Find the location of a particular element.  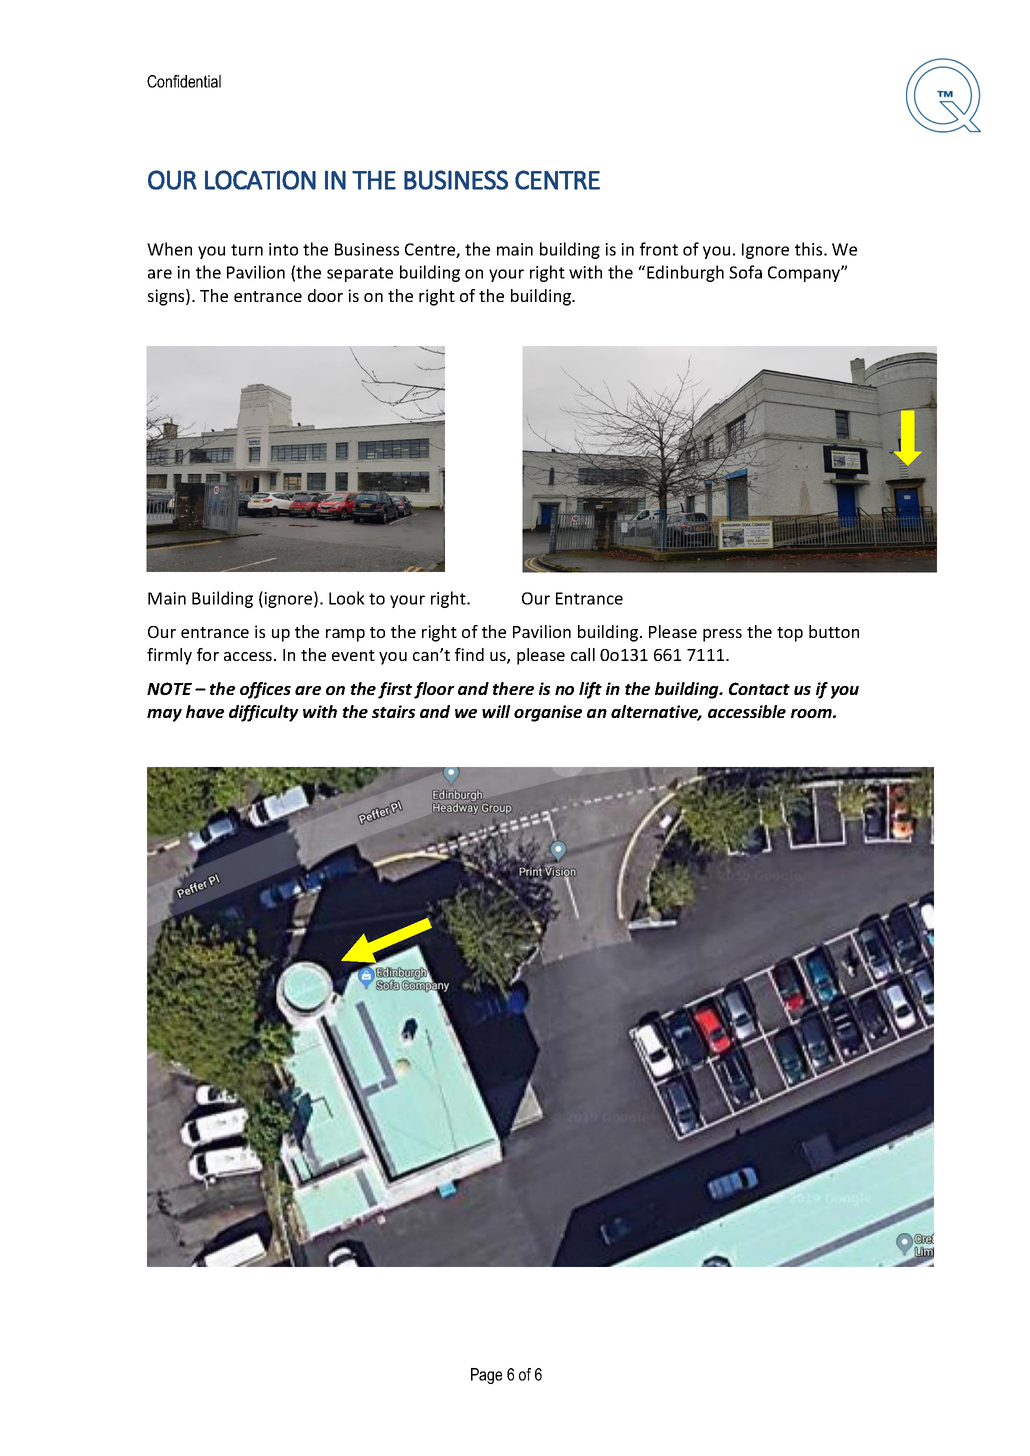

Look is located at coordinates (347, 598).
